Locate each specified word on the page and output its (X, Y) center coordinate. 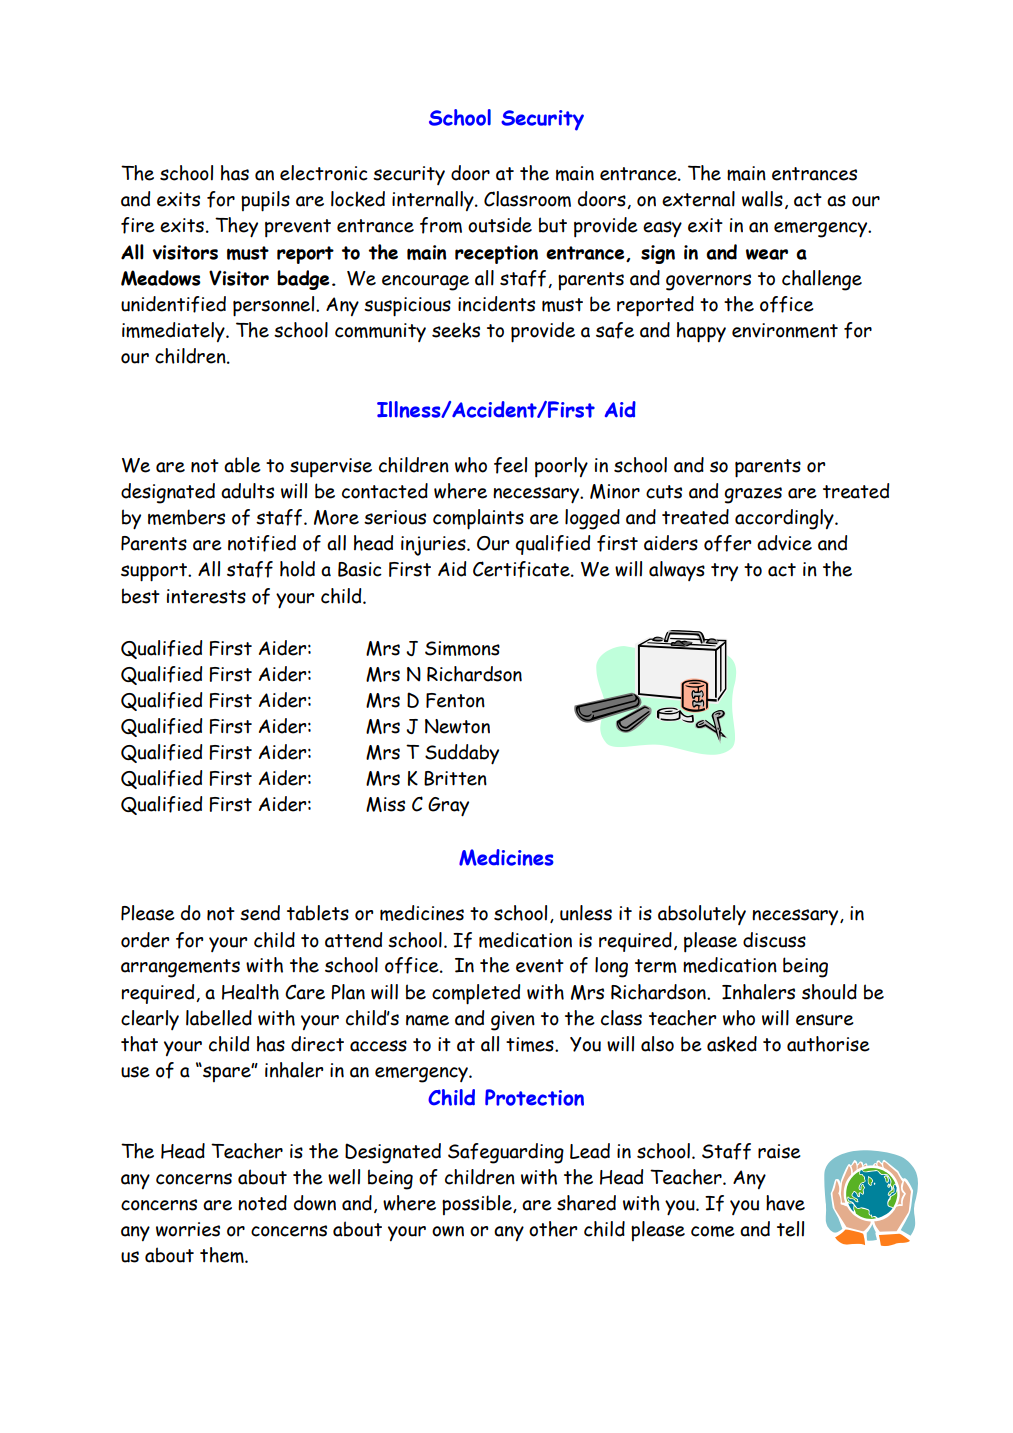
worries (188, 1229)
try (724, 572)
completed (476, 994)
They (236, 227)
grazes (753, 495)
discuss (774, 940)
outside (500, 225)
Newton (457, 726)
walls (762, 199)
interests (206, 596)
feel (510, 465)
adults (247, 491)
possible (478, 1205)
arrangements (180, 968)
